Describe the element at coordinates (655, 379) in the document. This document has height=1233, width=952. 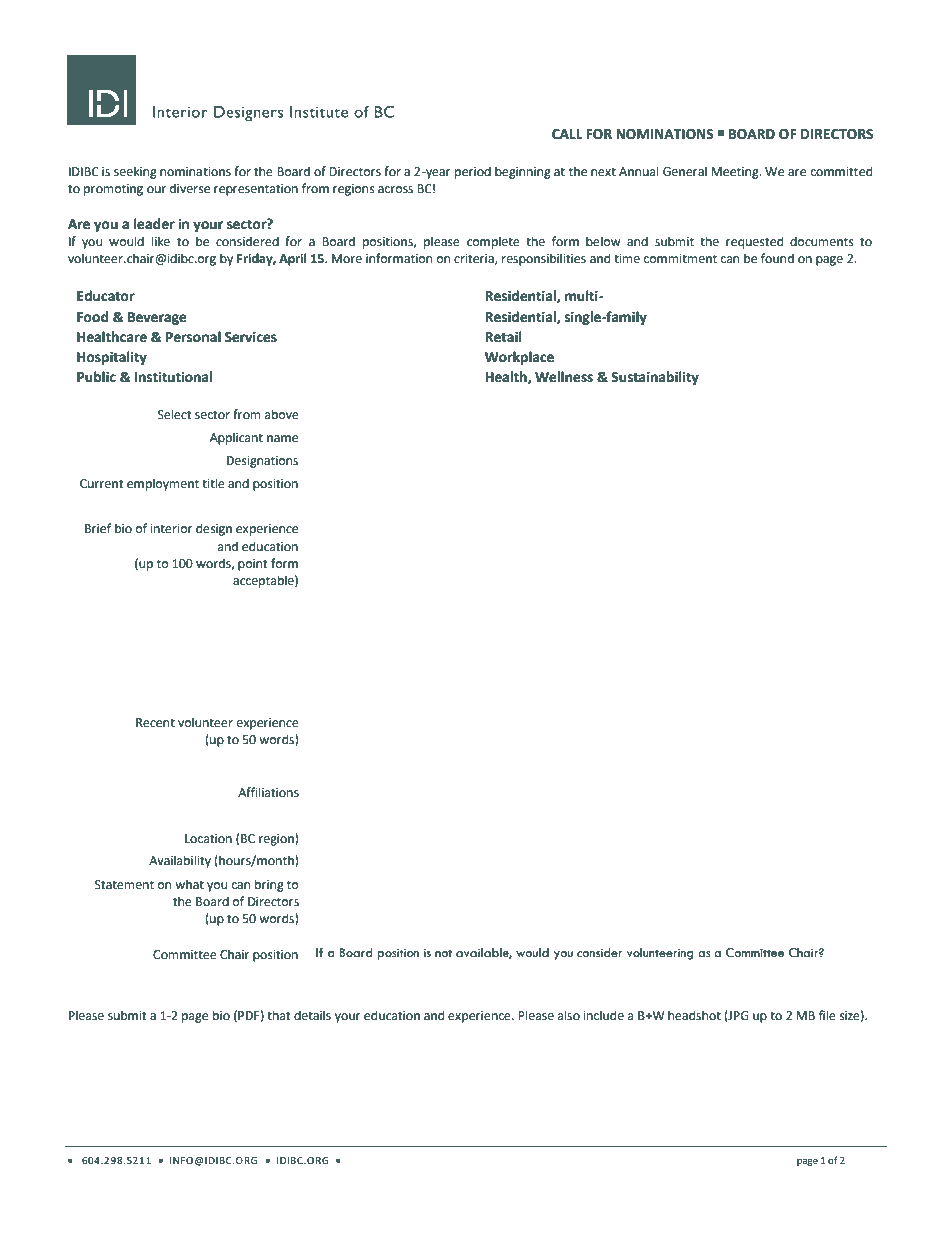
I see `Sustainability` at that location.
